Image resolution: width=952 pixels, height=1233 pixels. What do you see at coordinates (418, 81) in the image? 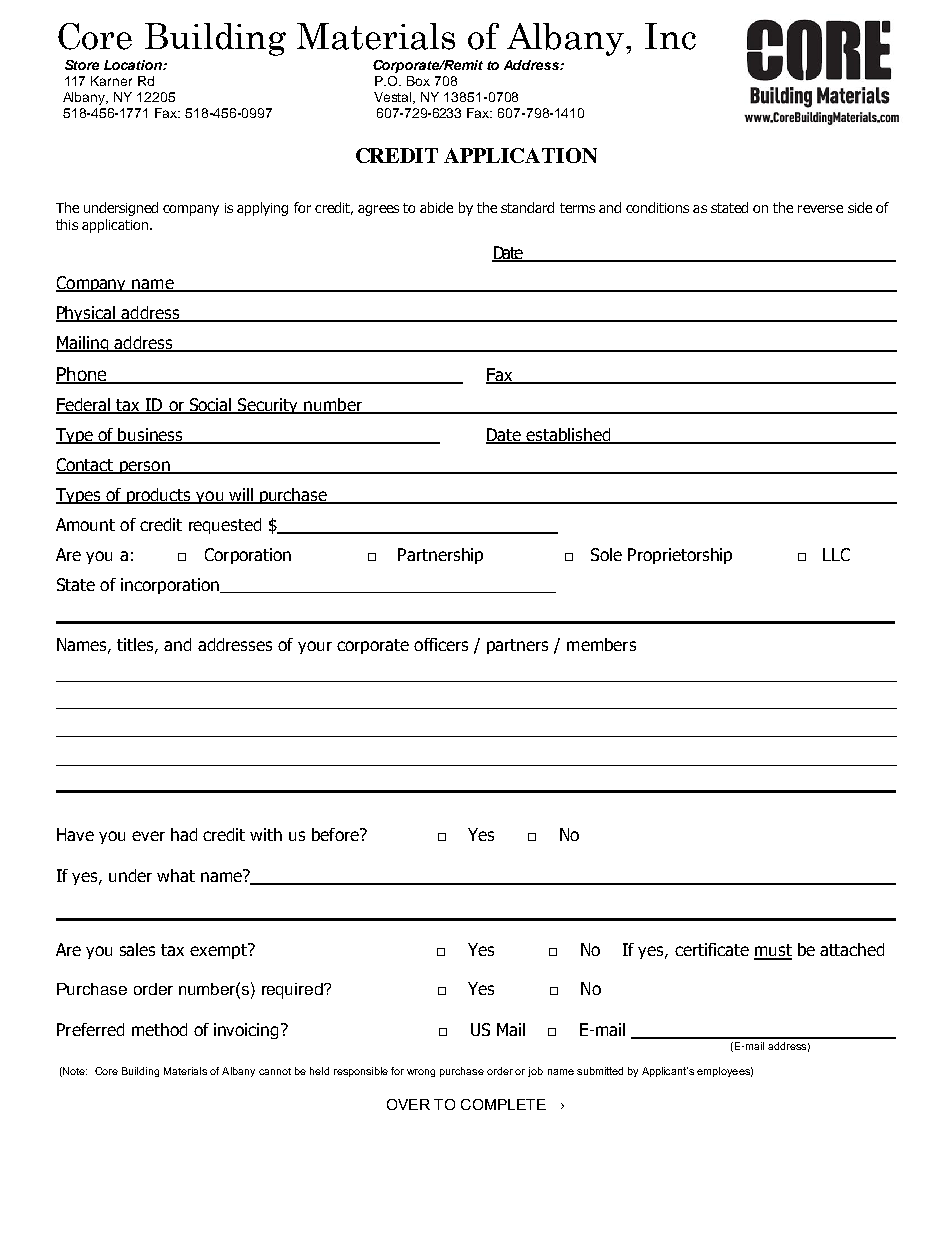
I see `Box` at bounding box center [418, 81].
